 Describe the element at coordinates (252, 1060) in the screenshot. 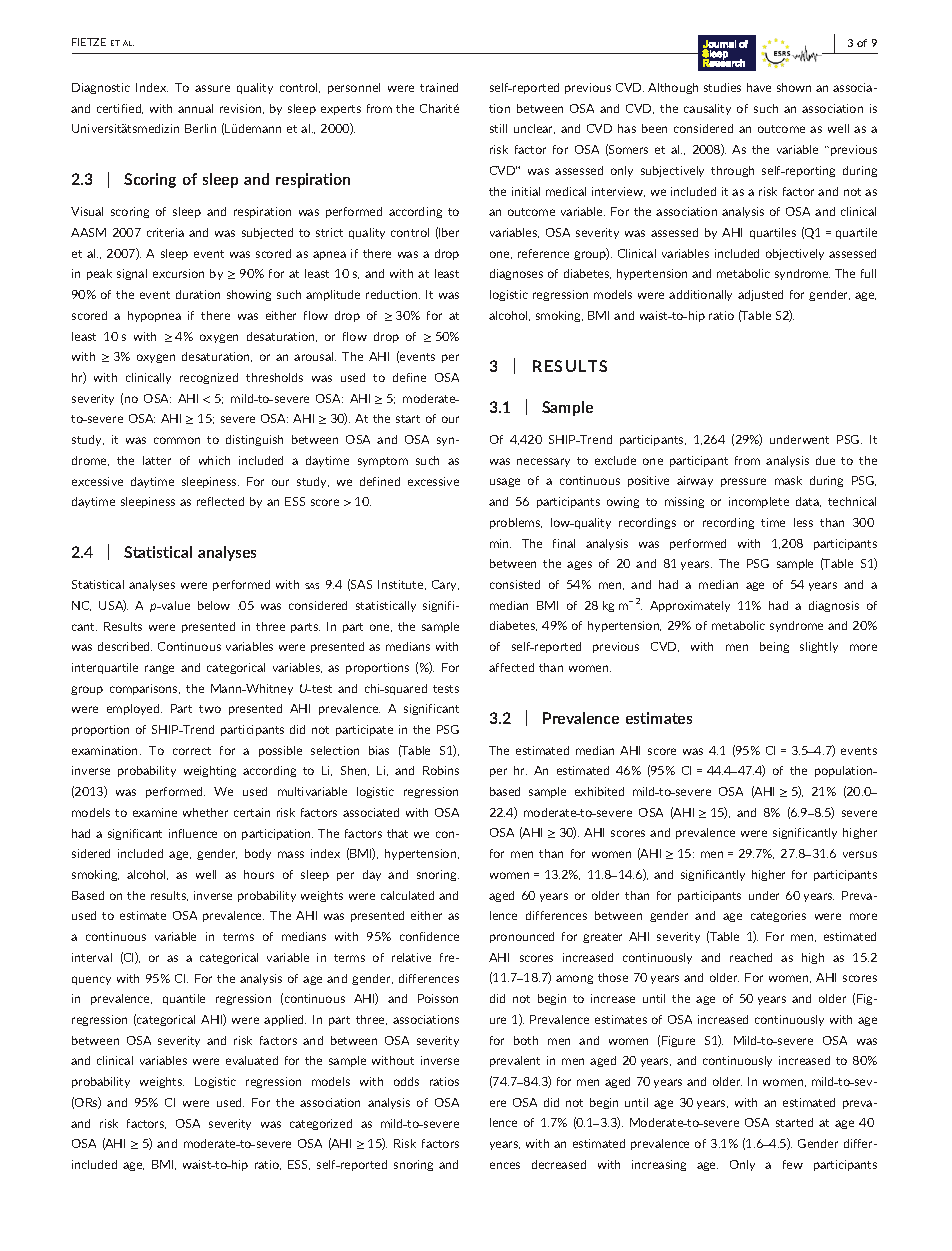

I see `evaluated` at that location.
